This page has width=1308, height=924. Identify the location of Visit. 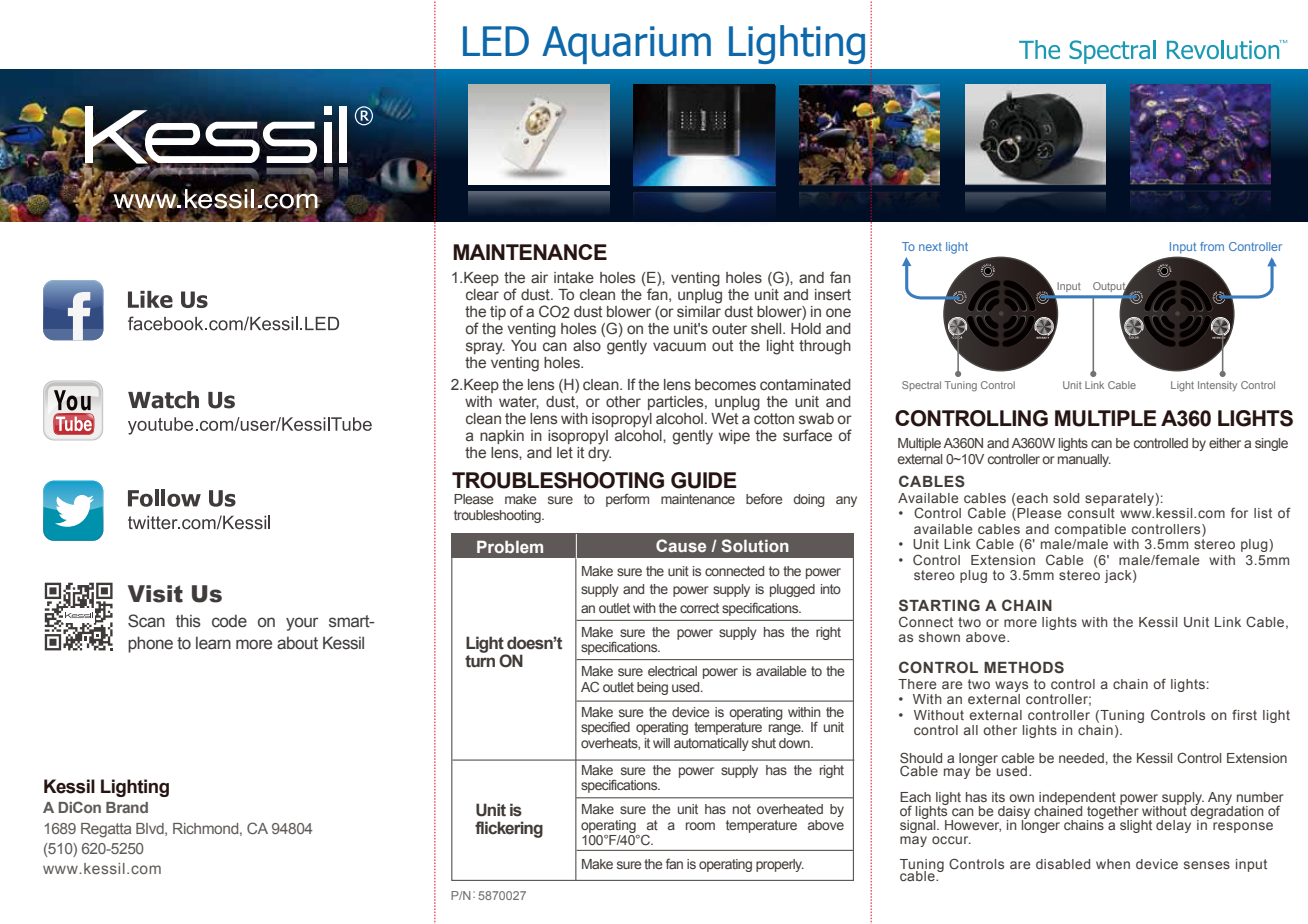
(155, 594).
